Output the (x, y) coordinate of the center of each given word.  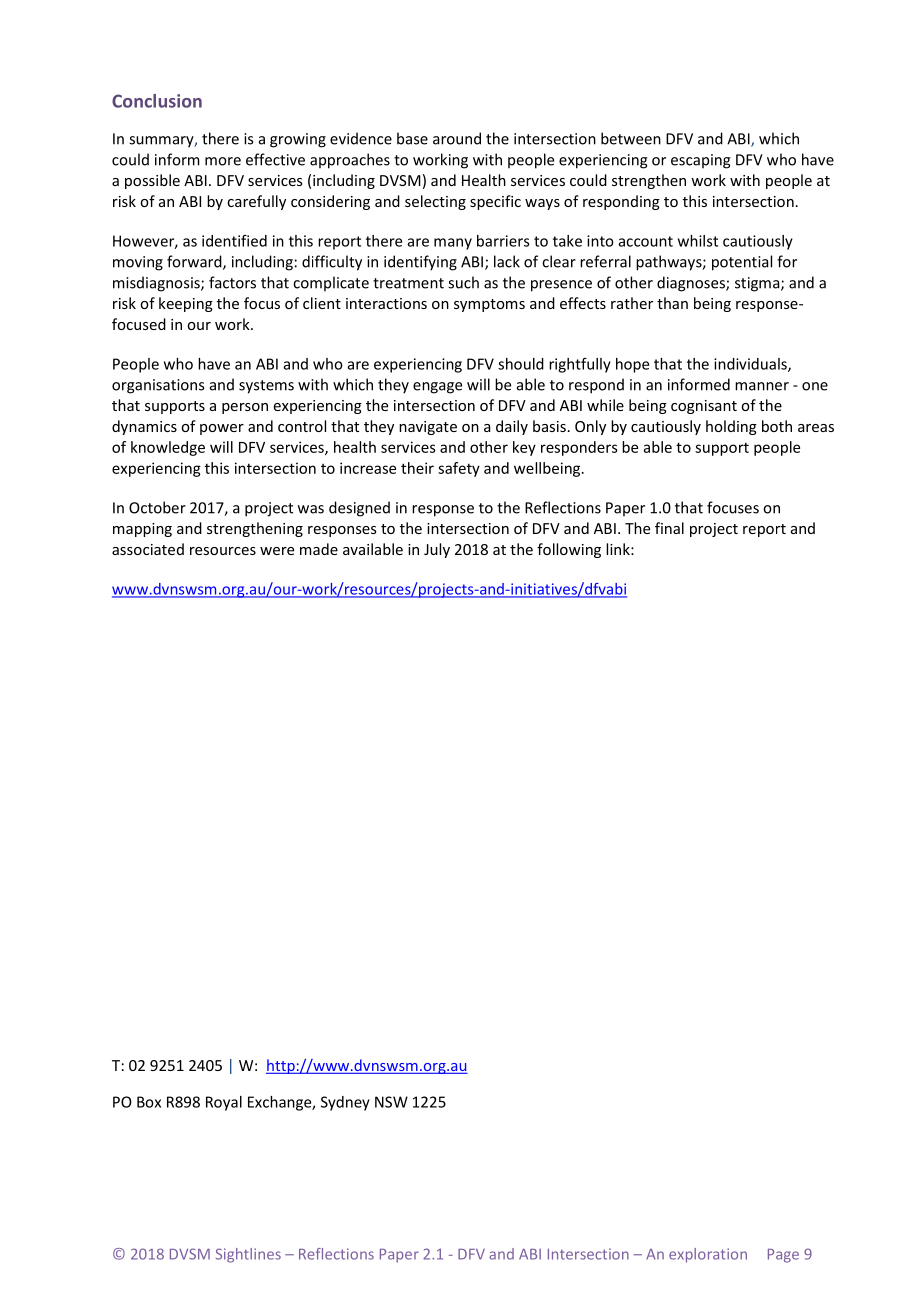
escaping (701, 161)
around (457, 138)
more (223, 161)
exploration (708, 1255)
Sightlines (248, 1255)
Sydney (345, 1103)
